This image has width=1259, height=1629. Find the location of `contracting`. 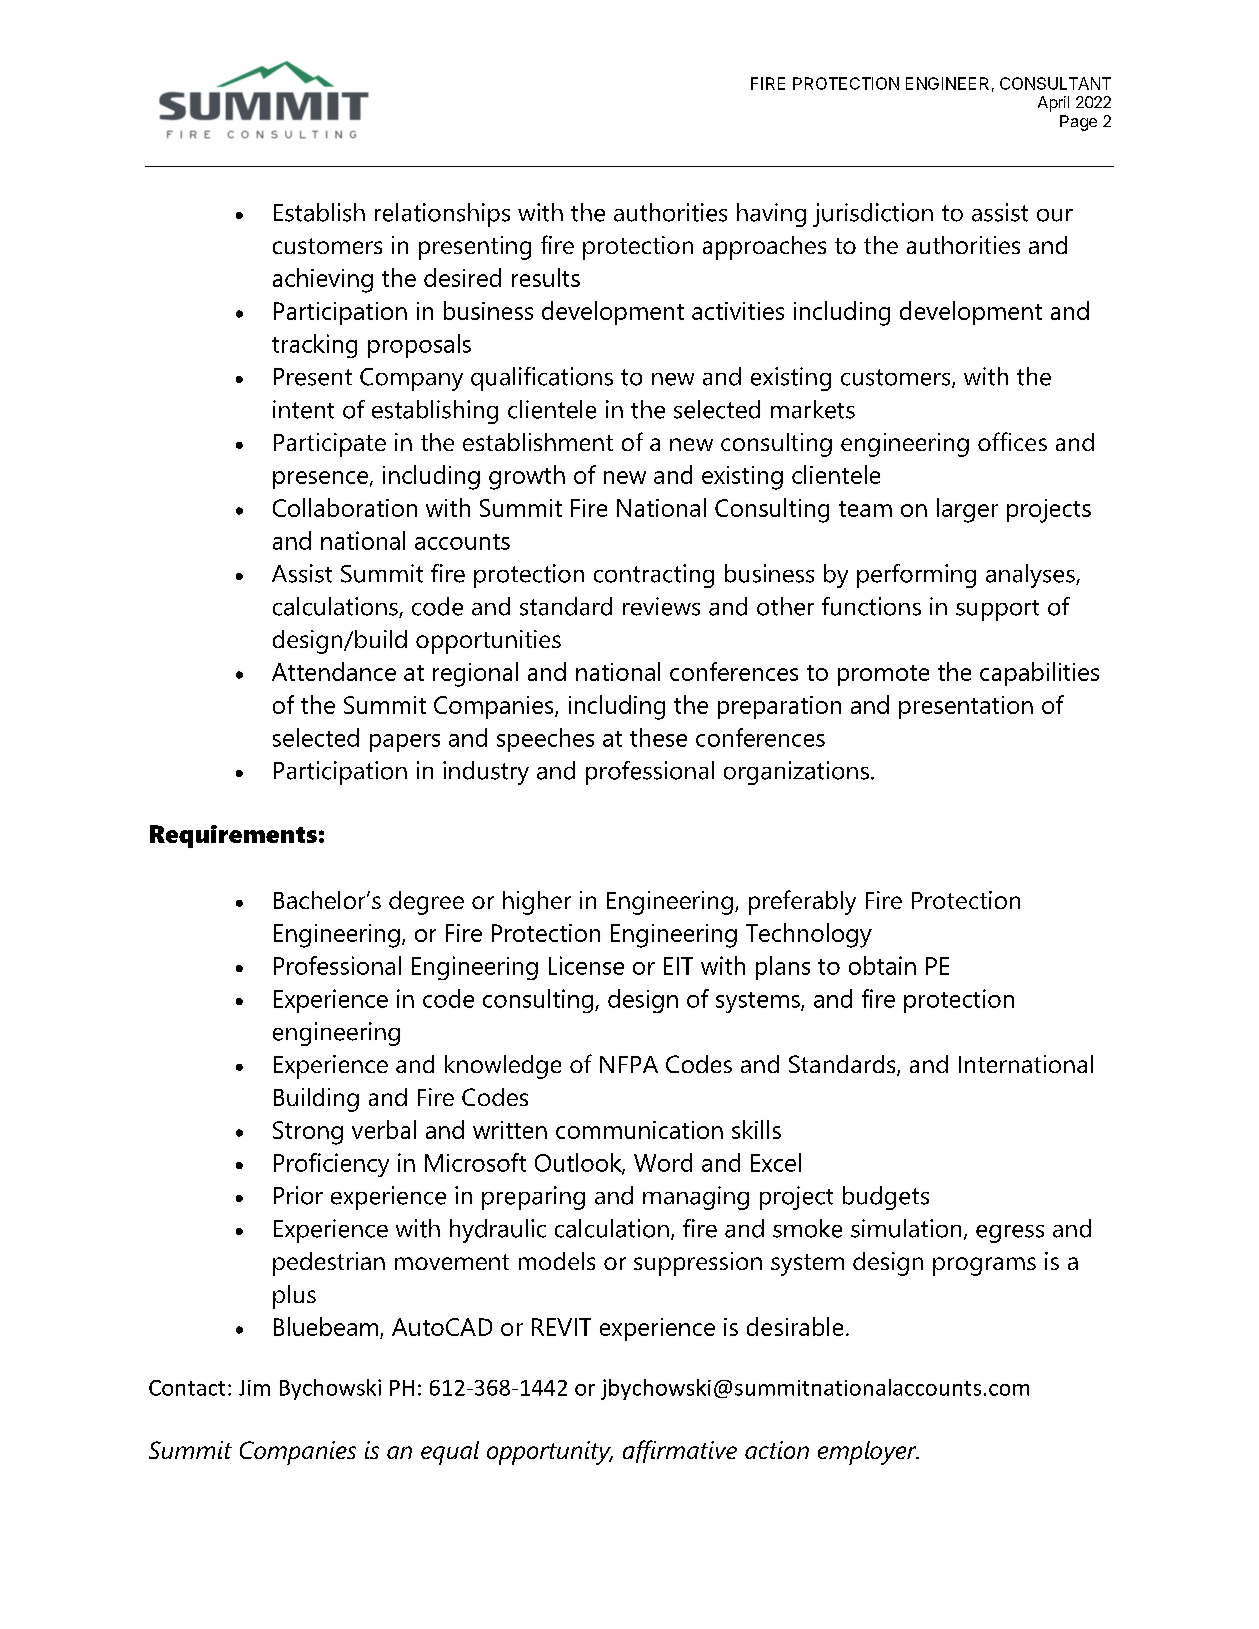

contracting is located at coordinates (654, 576).
